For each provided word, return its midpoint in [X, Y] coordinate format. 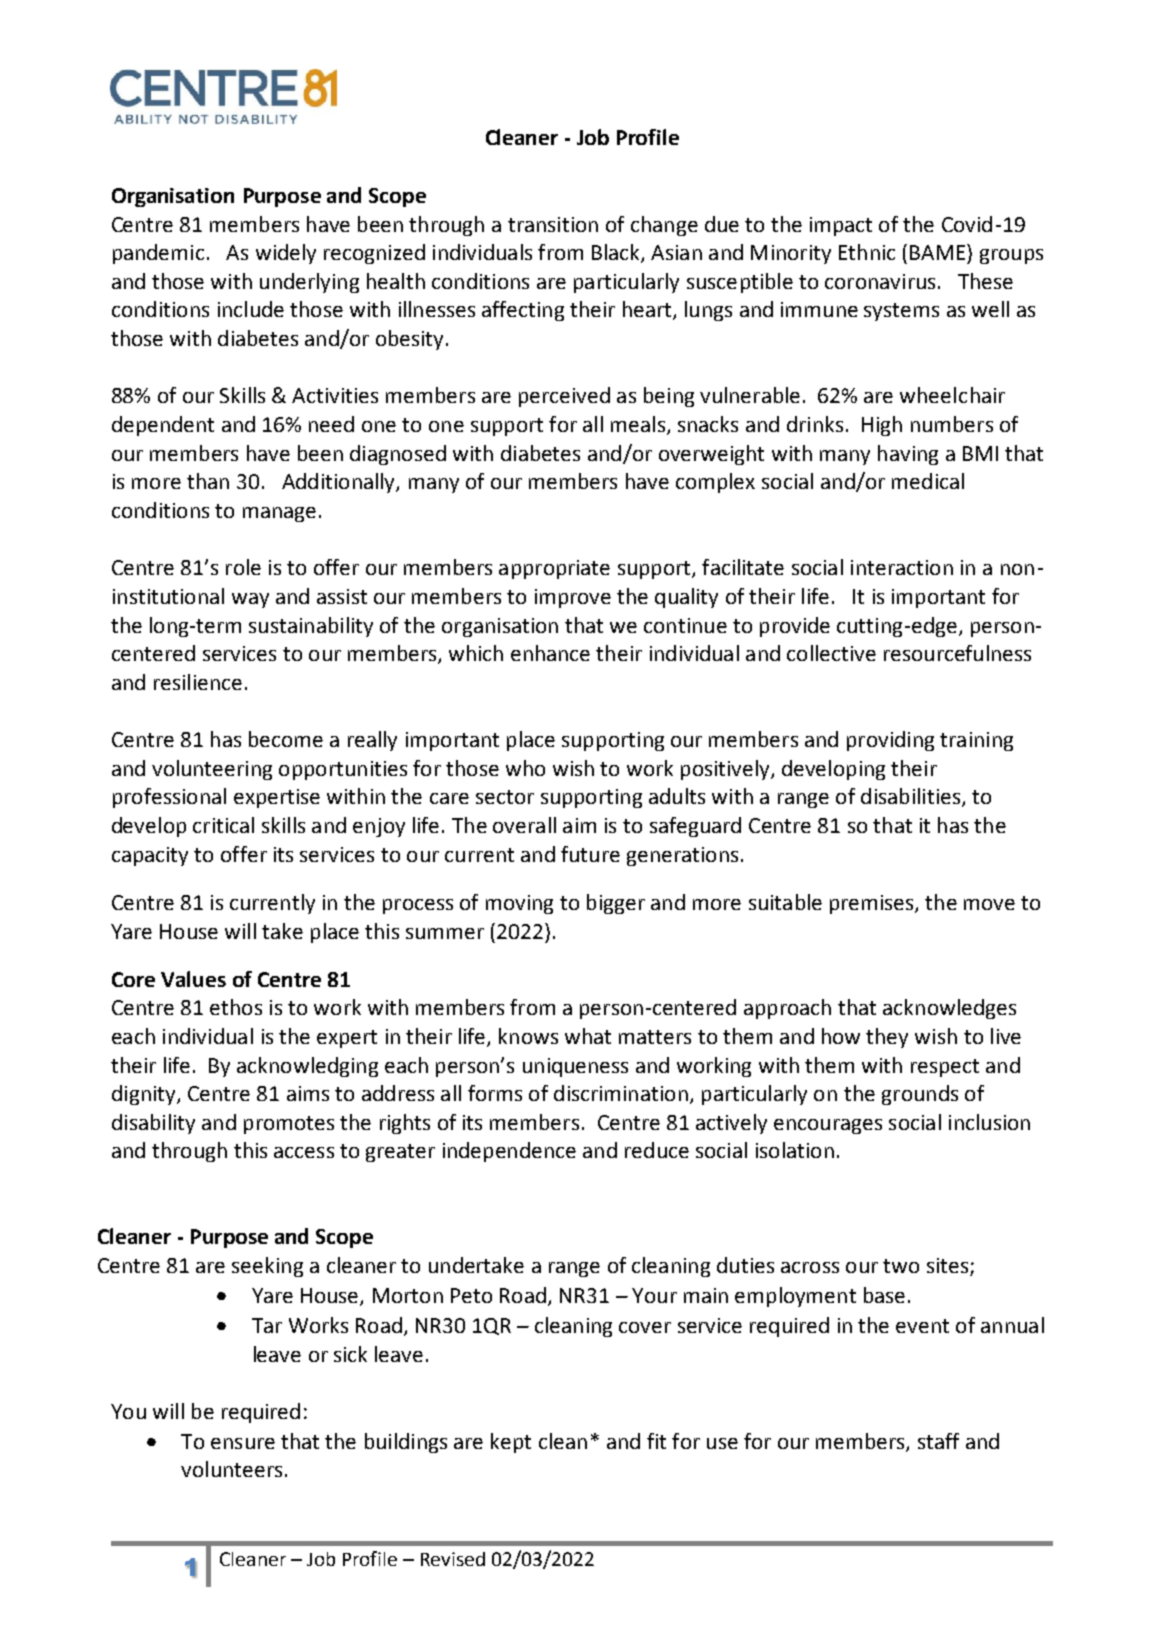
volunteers [231, 1469]
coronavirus [880, 281]
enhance [550, 653]
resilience [198, 682]
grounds [920, 1095]
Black [617, 253]
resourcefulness [957, 653]
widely [286, 254]
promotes [289, 1125]
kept [511, 1443]
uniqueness [575, 1067]
